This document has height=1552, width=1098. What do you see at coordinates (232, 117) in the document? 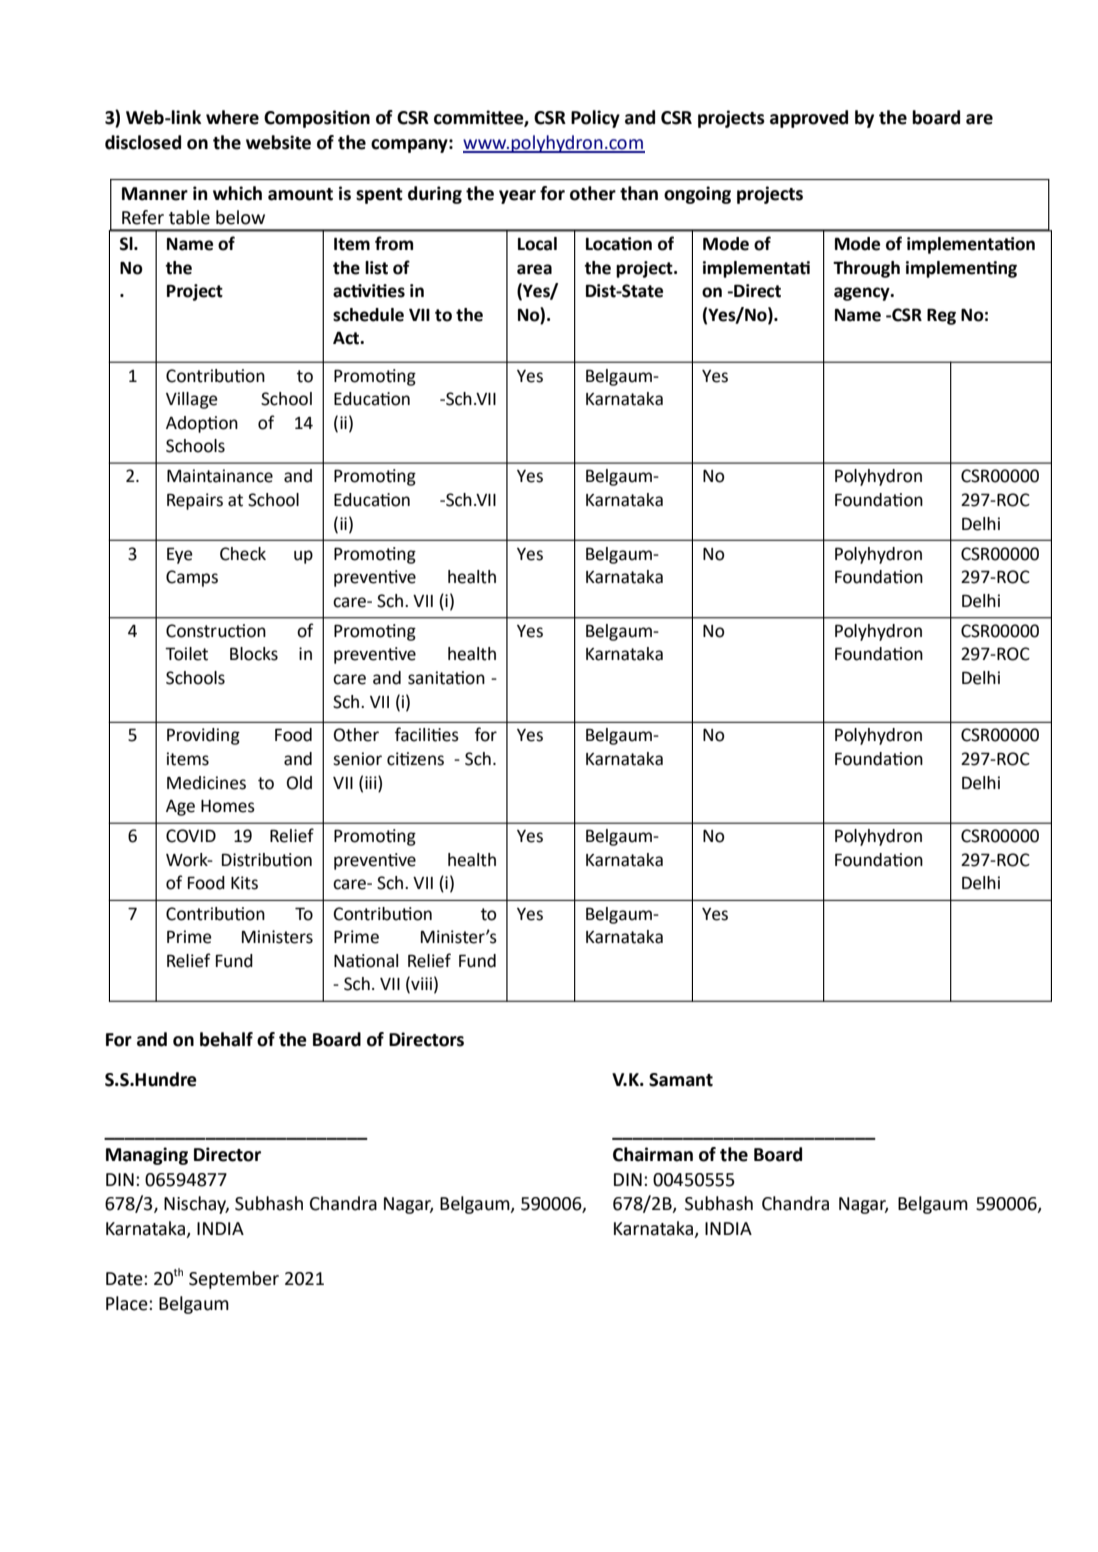
I see `where` at bounding box center [232, 117].
